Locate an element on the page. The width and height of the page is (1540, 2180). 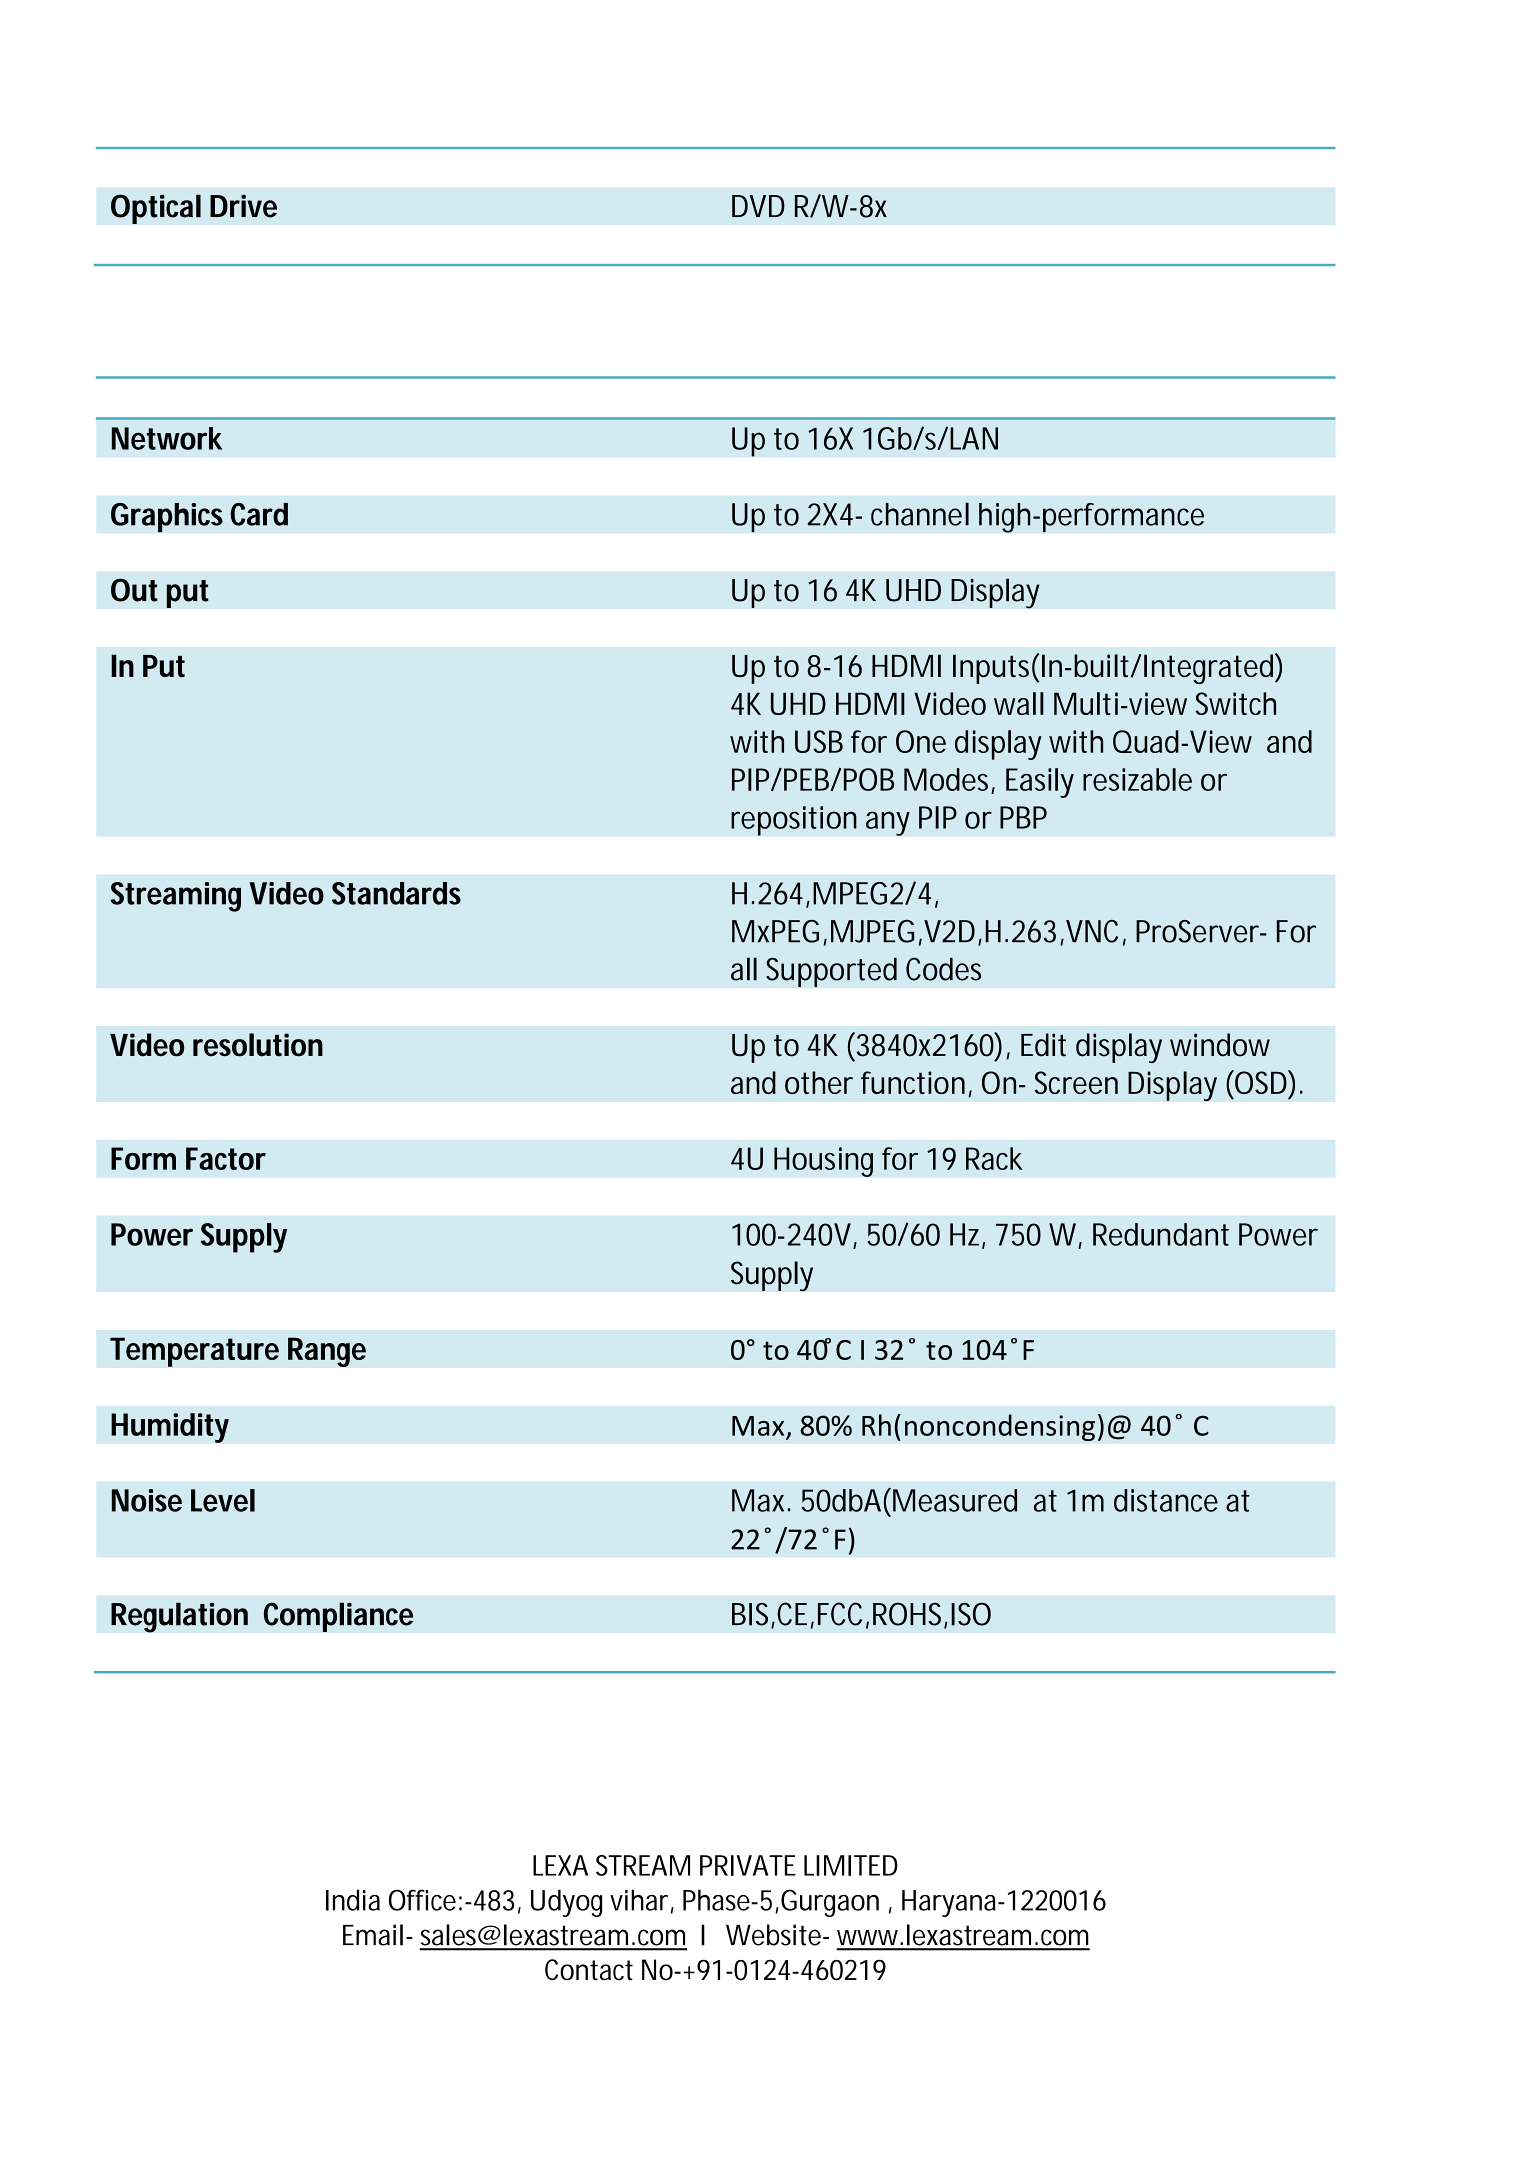
India is located at coordinates (353, 1900).
